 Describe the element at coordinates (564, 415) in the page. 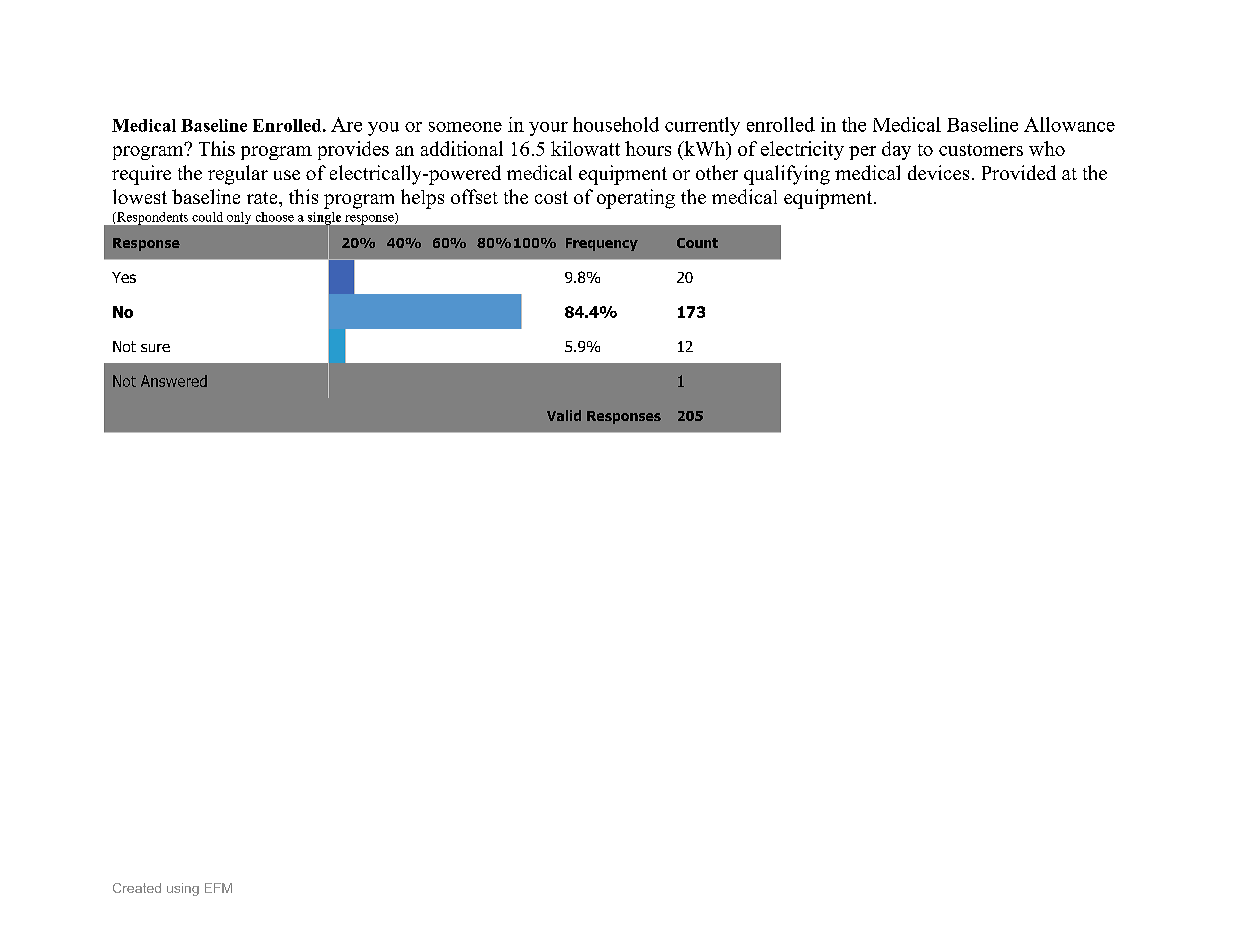

I see `Valid` at that location.
